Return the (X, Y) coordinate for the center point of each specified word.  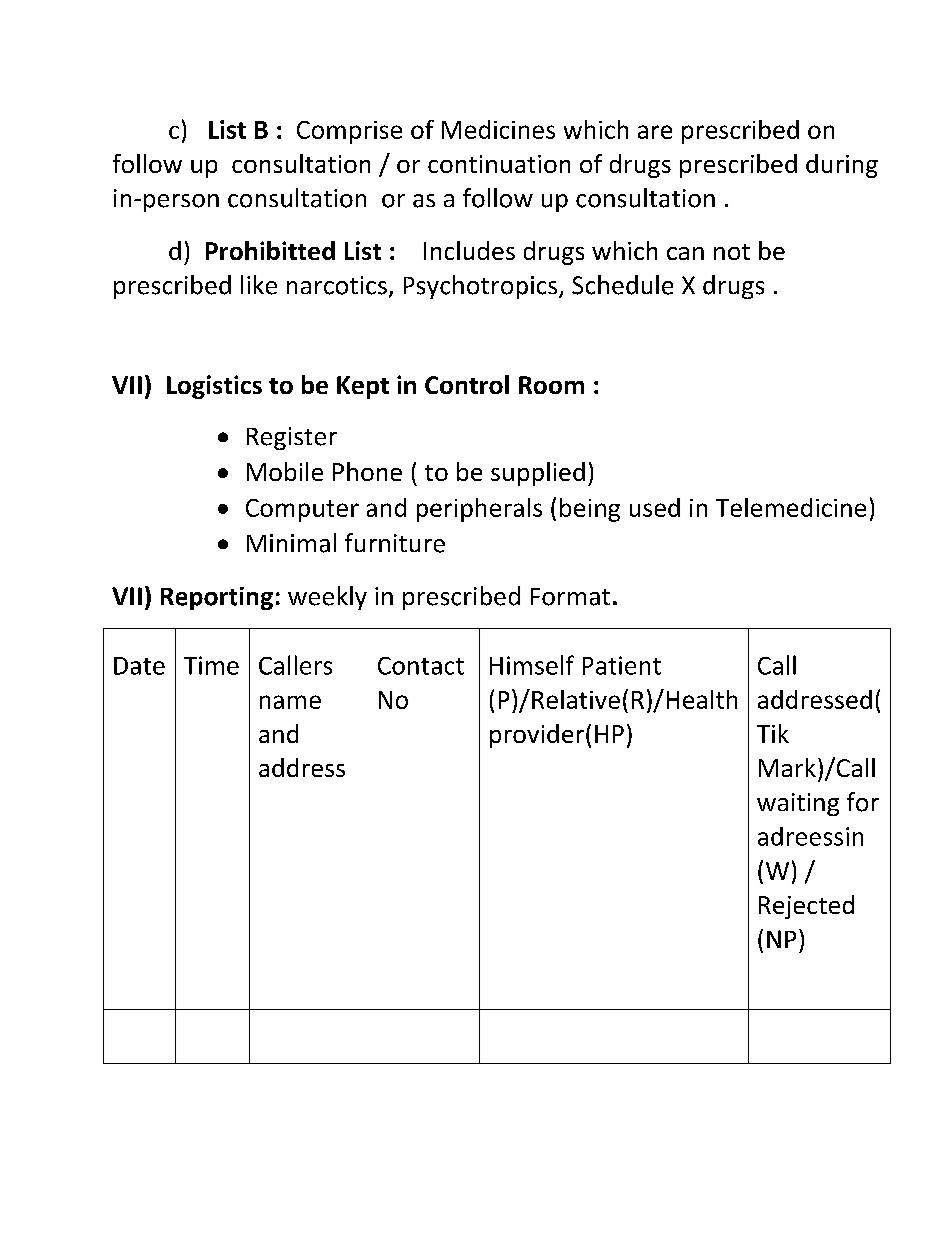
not (732, 252)
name (290, 702)
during (842, 166)
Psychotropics (482, 287)
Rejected (806, 907)
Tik (773, 733)
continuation (499, 164)
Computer (302, 510)
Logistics (214, 387)
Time (211, 665)
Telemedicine (791, 507)
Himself (532, 665)
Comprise (349, 132)
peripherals (479, 510)
